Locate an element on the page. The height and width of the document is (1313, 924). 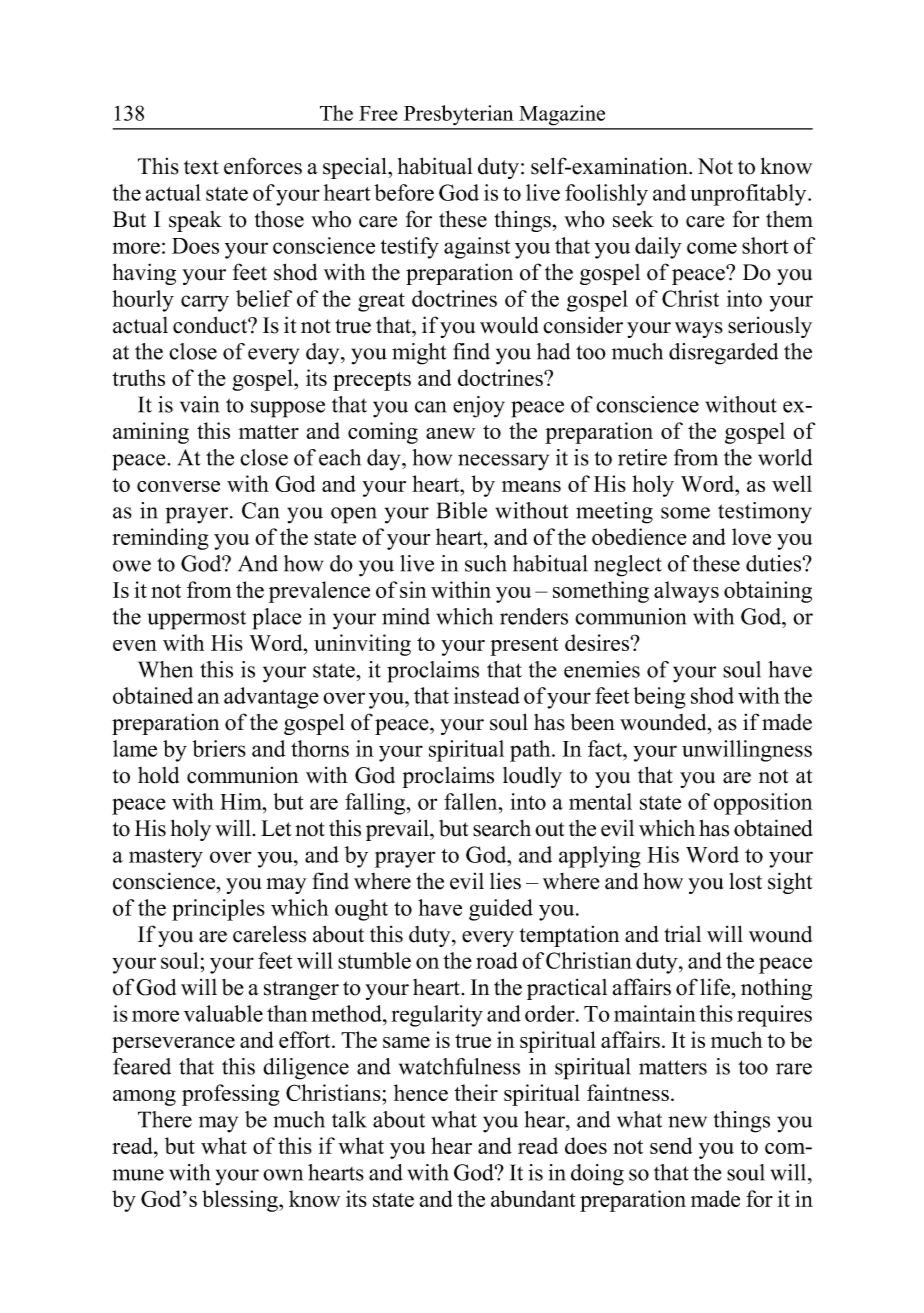
before is located at coordinates (404, 192).
